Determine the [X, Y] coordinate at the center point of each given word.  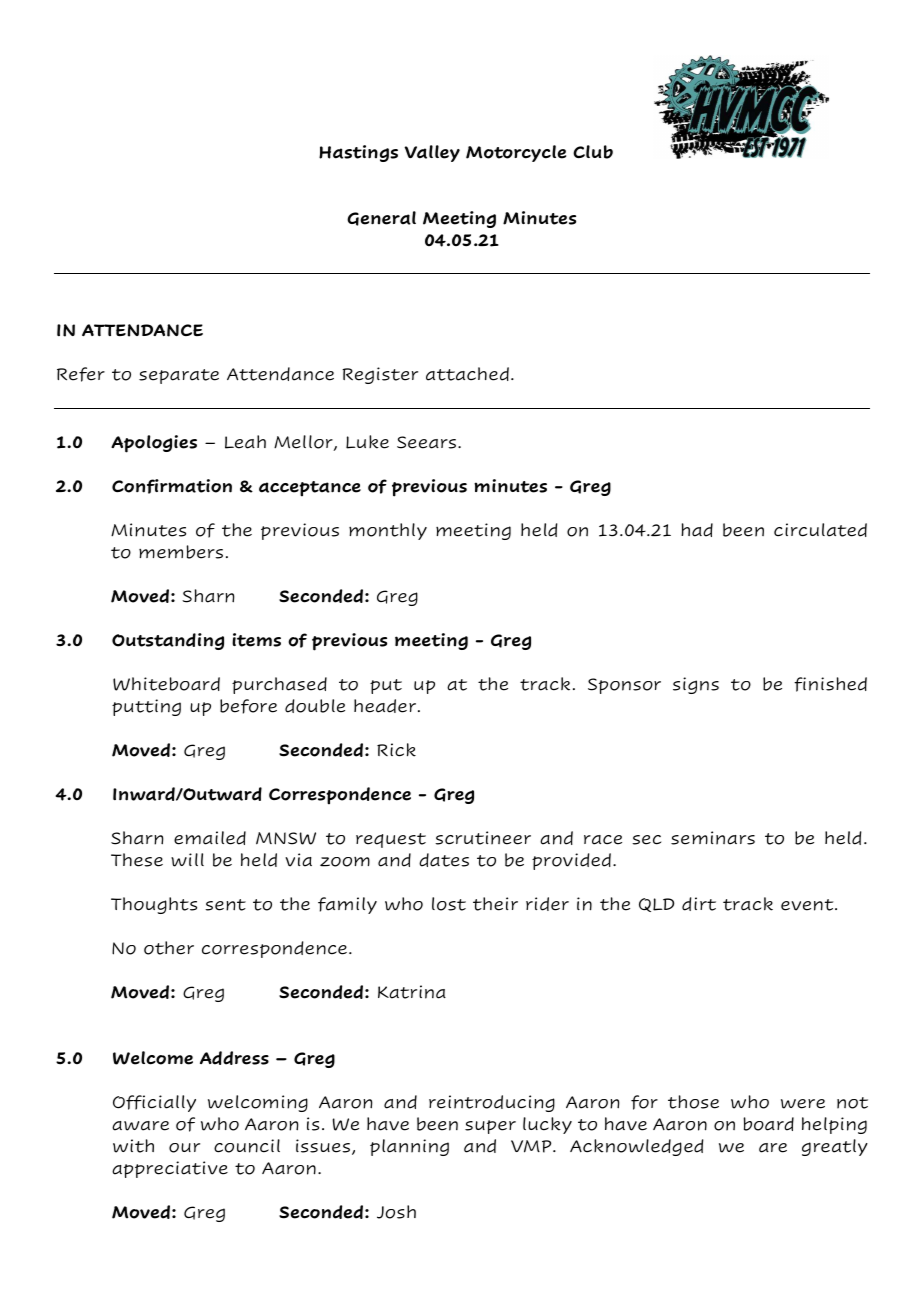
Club [593, 152]
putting [146, 707]
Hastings [358, 153]
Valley [432, 153]
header [386, 706]
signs [696, 685]
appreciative [170, 1169]
